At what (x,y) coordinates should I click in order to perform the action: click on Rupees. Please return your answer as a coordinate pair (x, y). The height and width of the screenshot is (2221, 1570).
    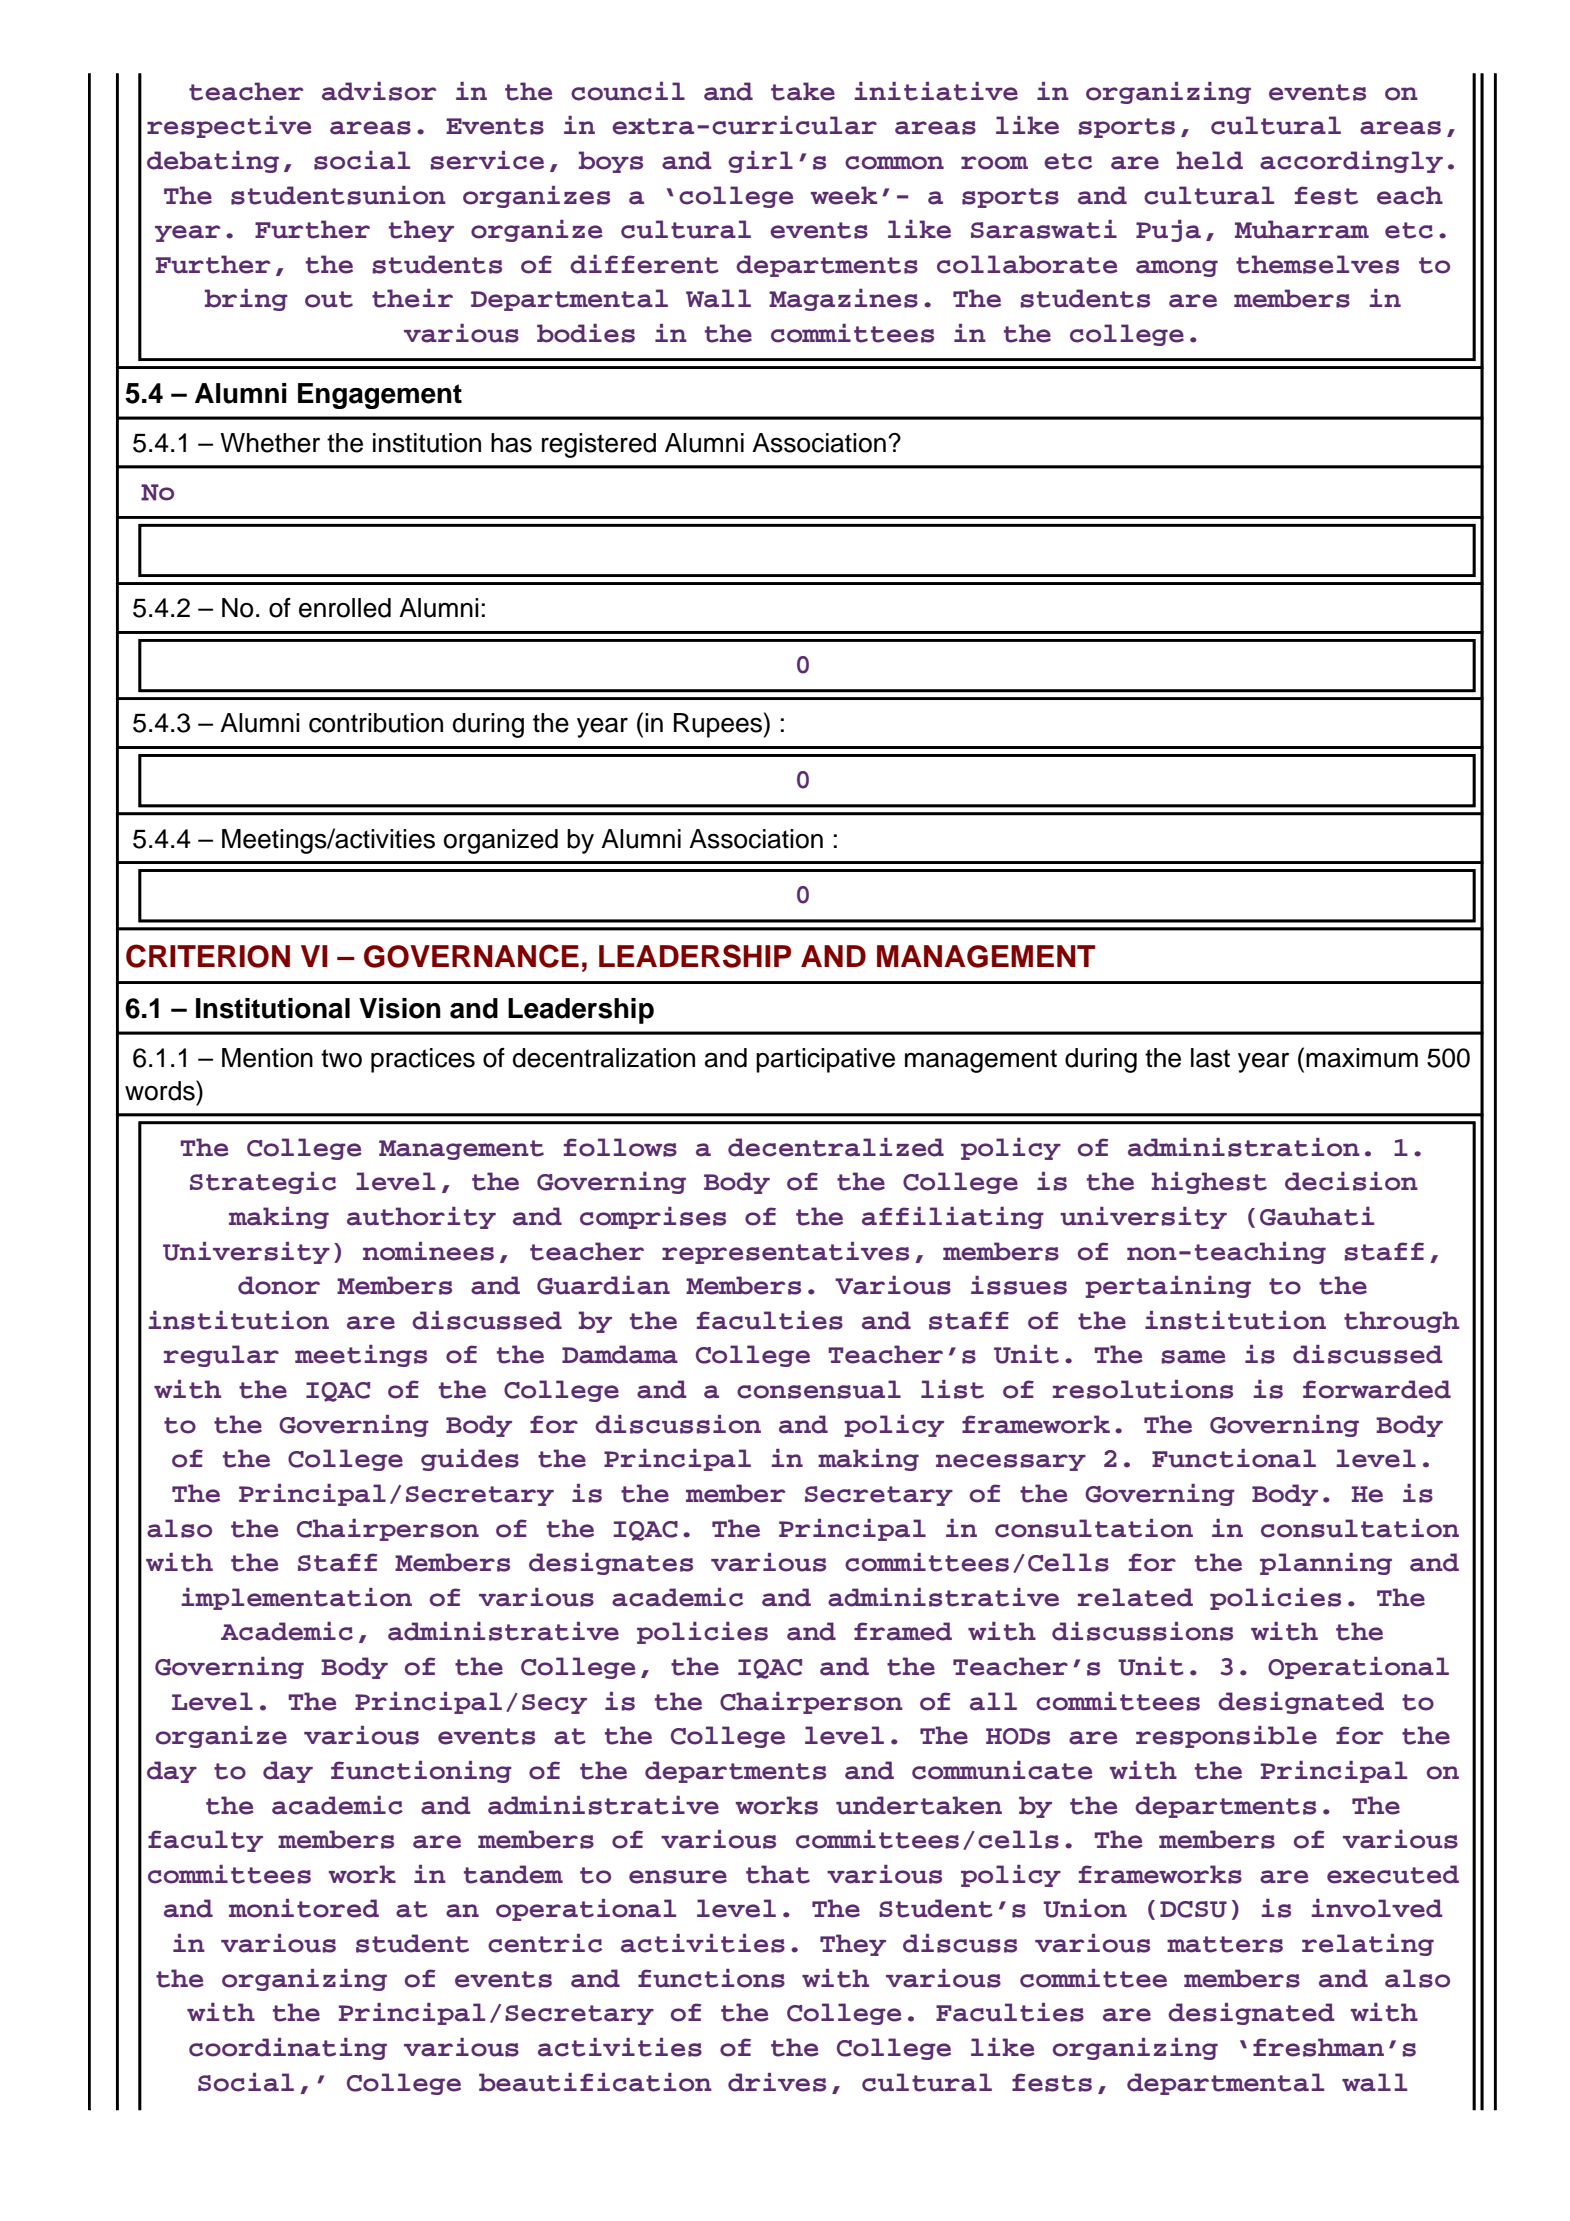
    Looking at the image, I should click on (718, 725).
